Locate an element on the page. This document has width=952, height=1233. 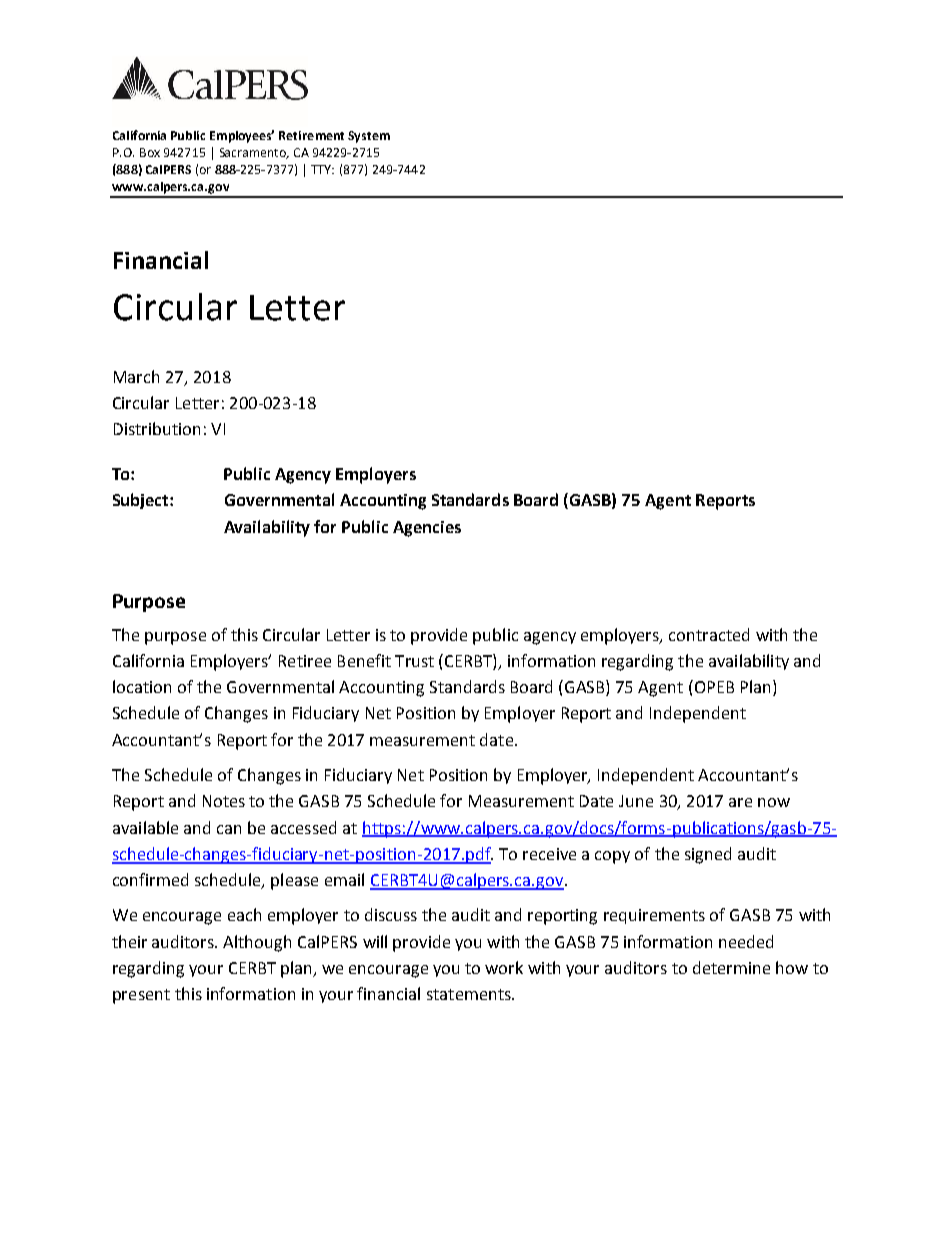
Notes is located at coordinates (224, 801).
